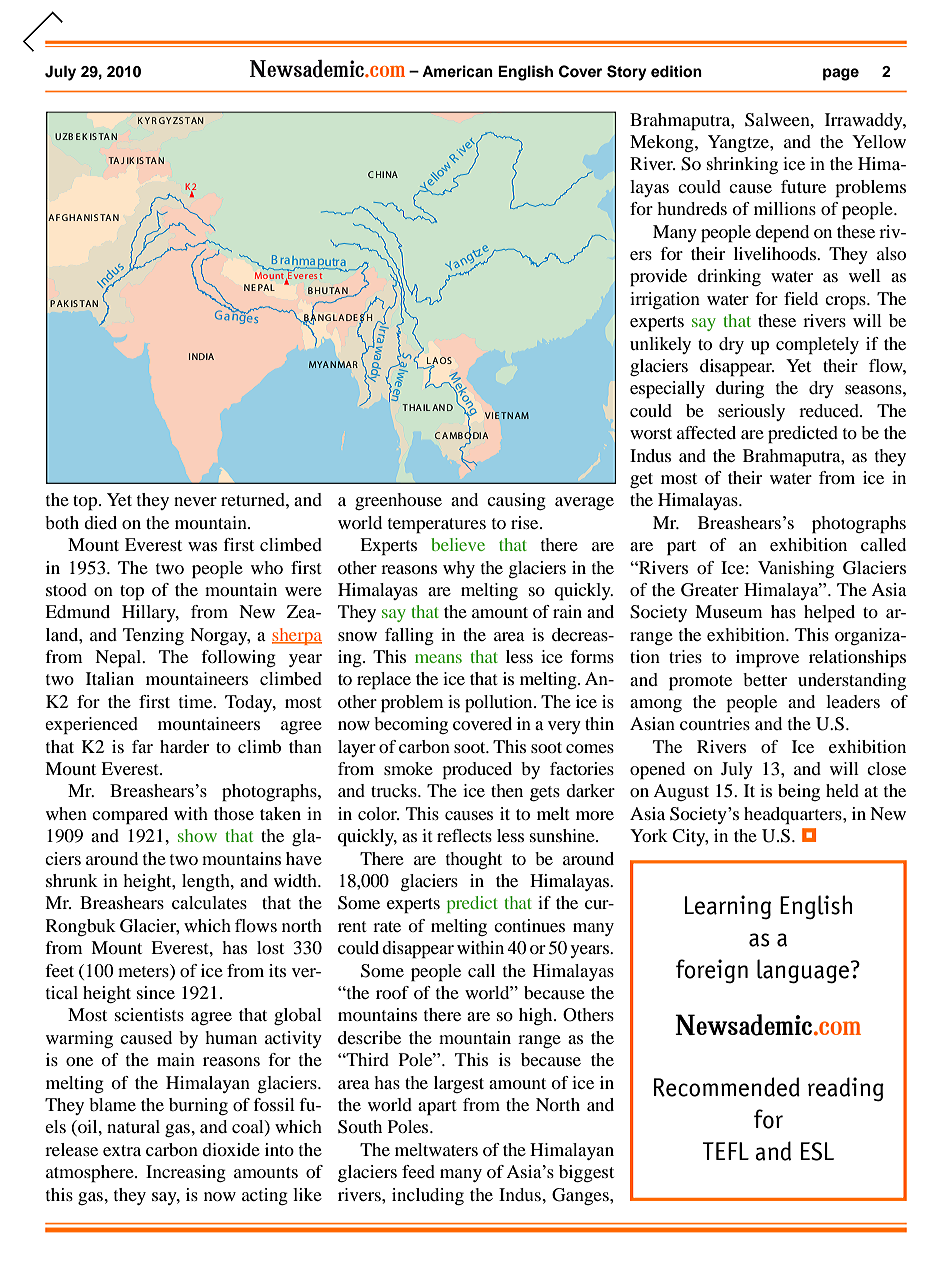  Describe the element at coordinates (438, 658) in the screenshot. I see `means` at that location.
